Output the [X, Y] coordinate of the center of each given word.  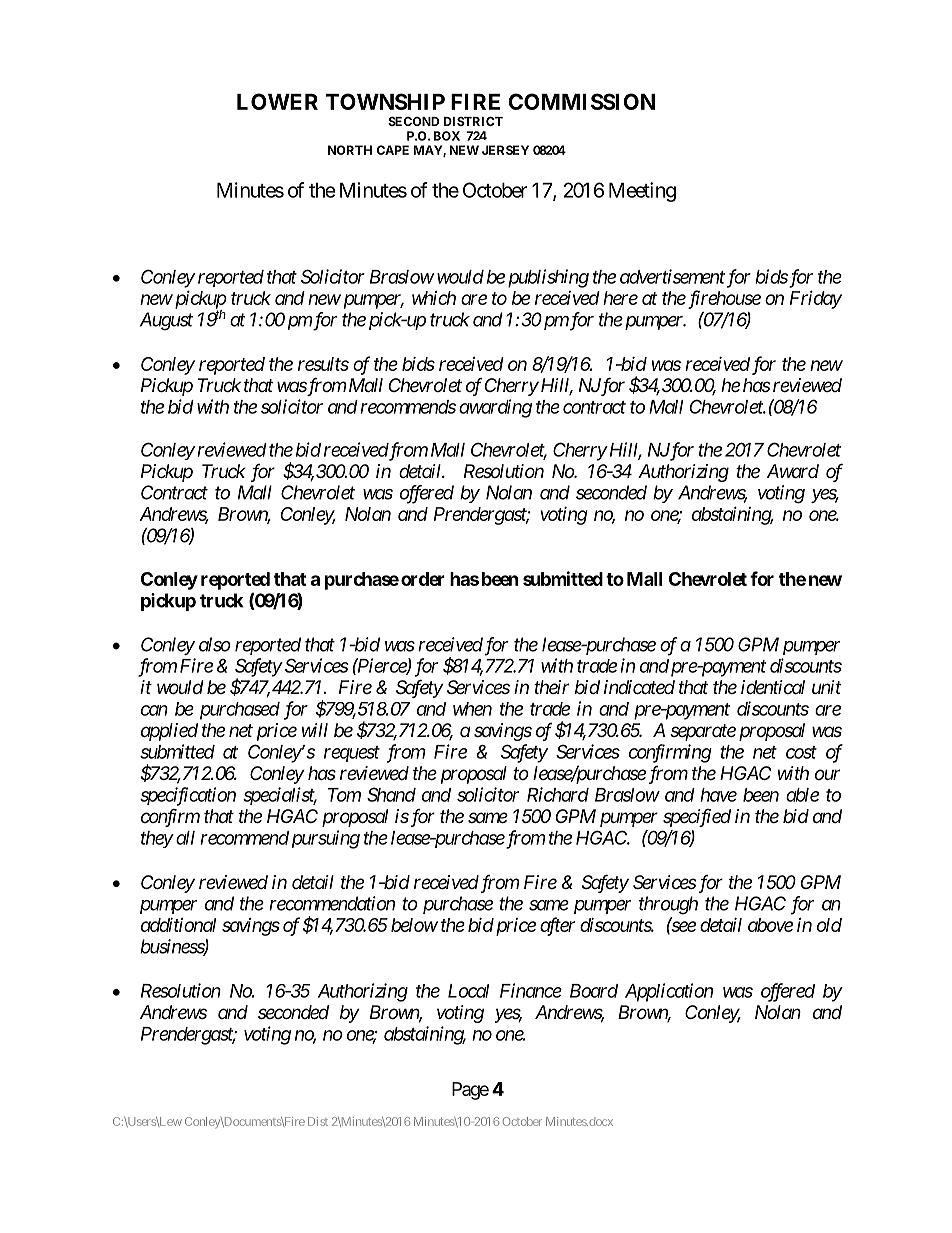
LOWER [277, 101]
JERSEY [505, 150]
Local [468, 991]
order [423, 579]
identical [773, 687]
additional [178, 925]
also [215, 644]
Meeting [642, 192]
